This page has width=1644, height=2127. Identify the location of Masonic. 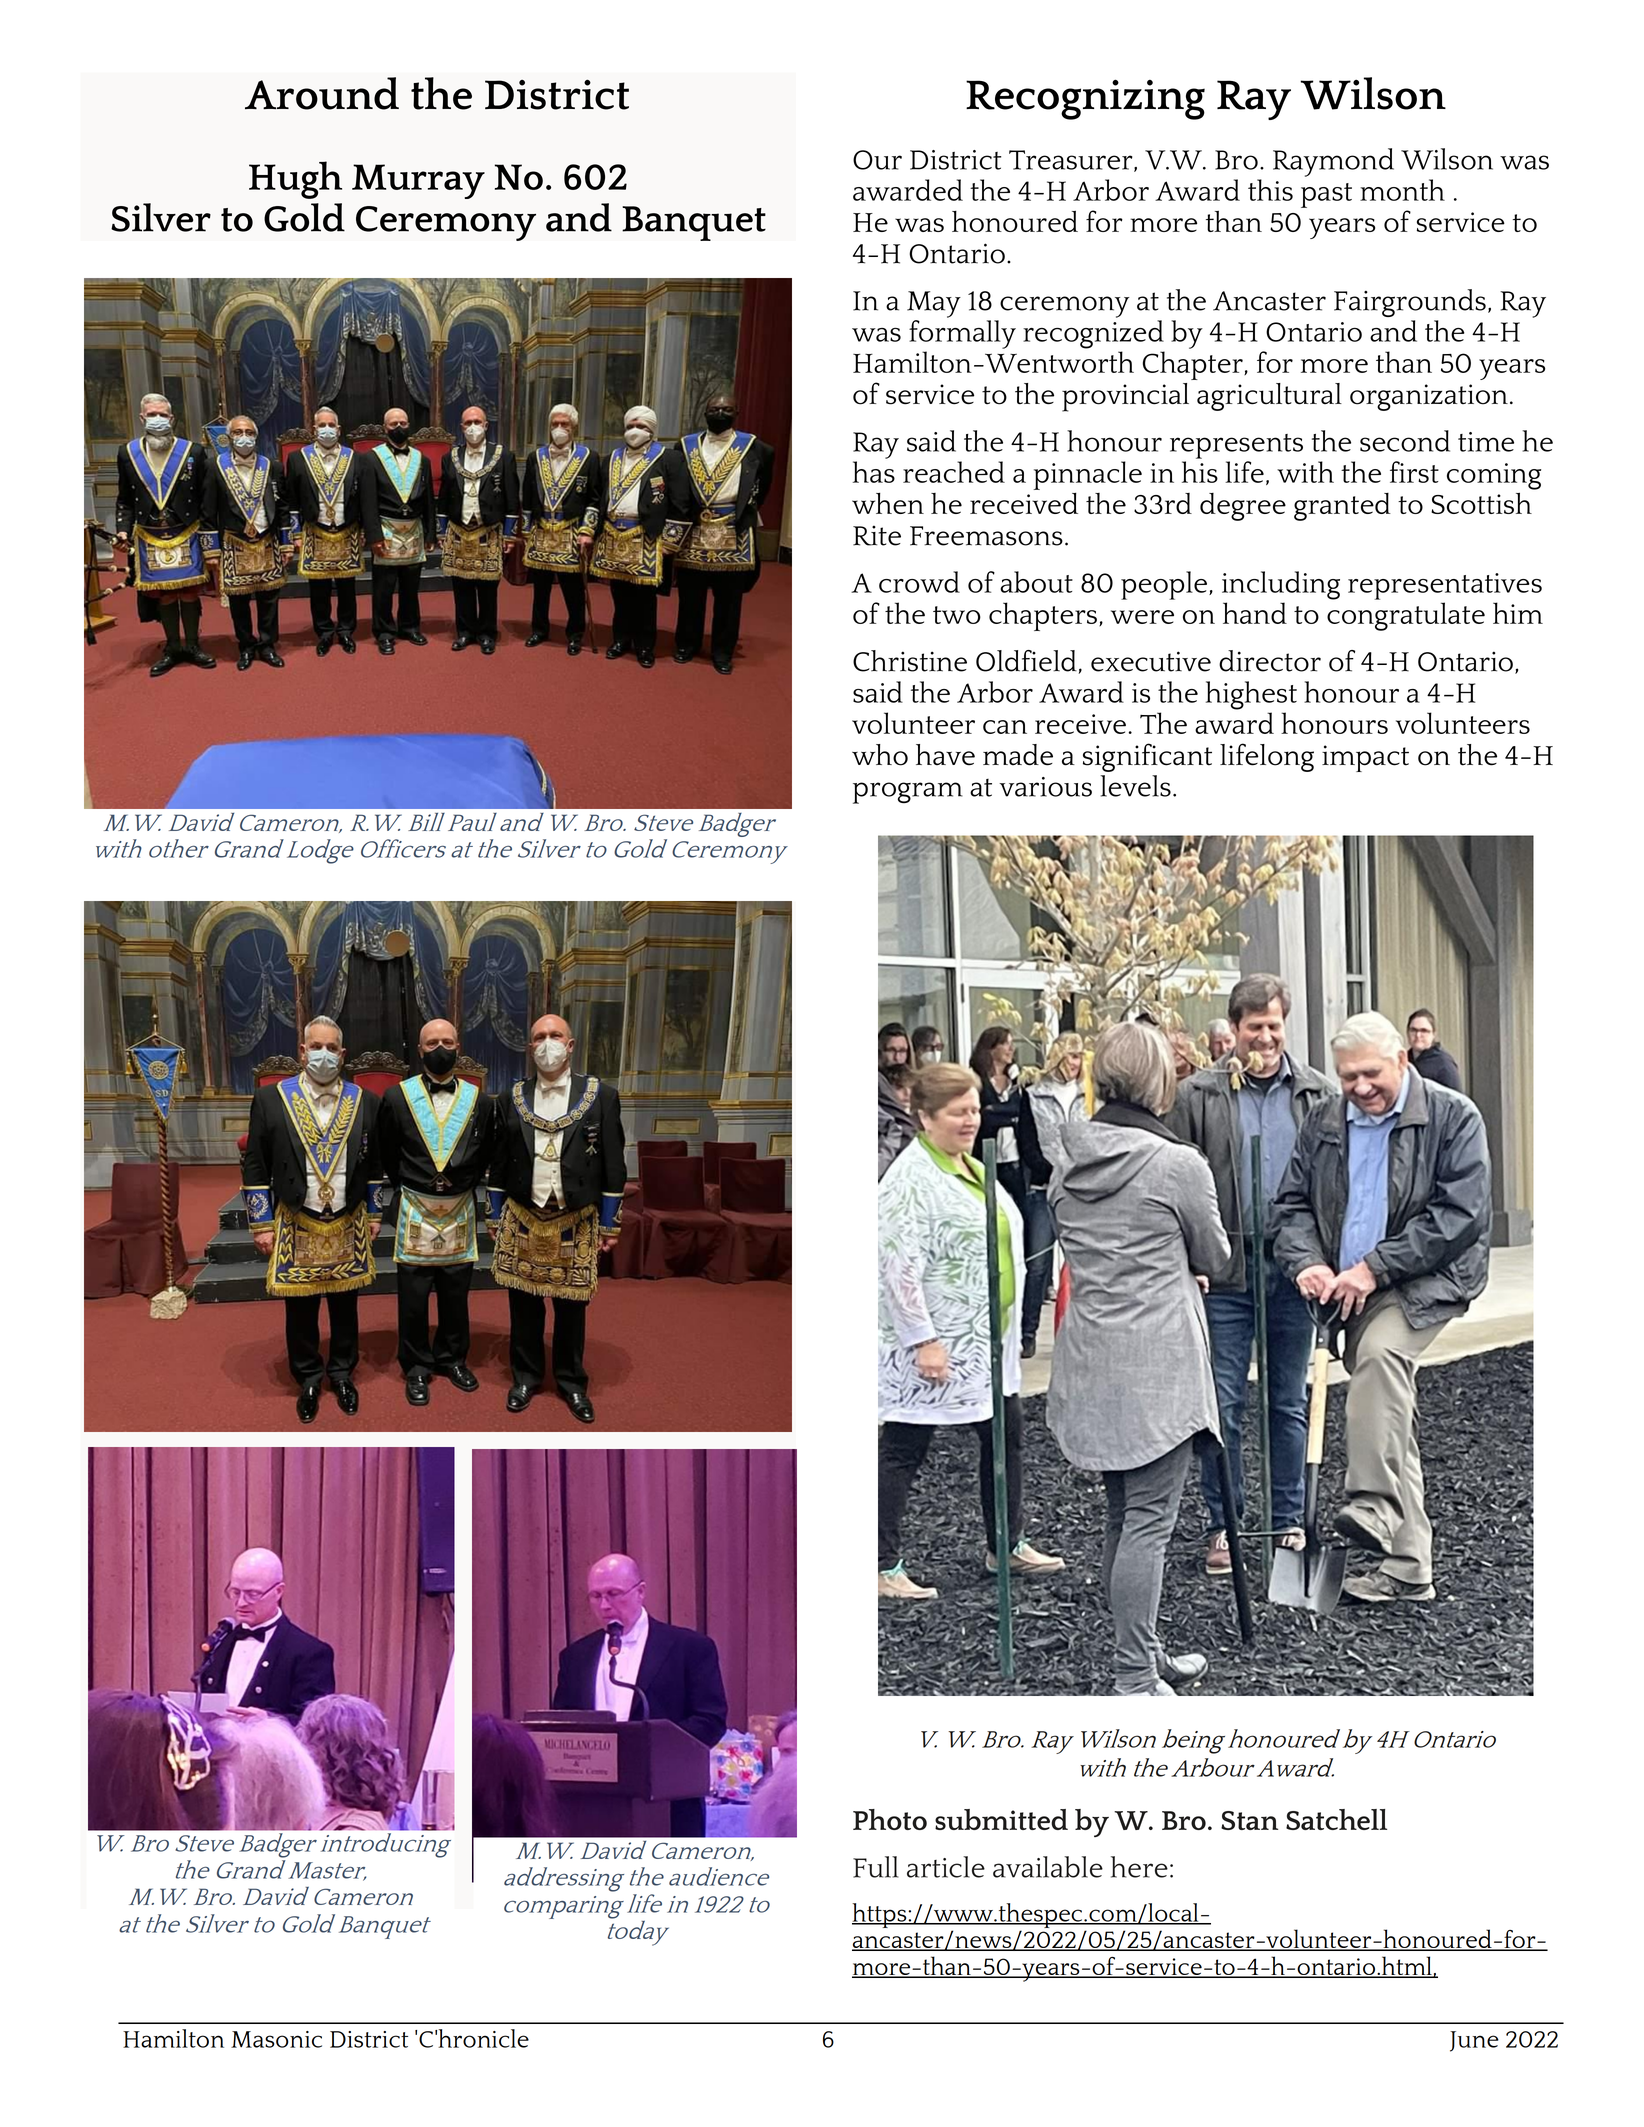
(276, 2039).
